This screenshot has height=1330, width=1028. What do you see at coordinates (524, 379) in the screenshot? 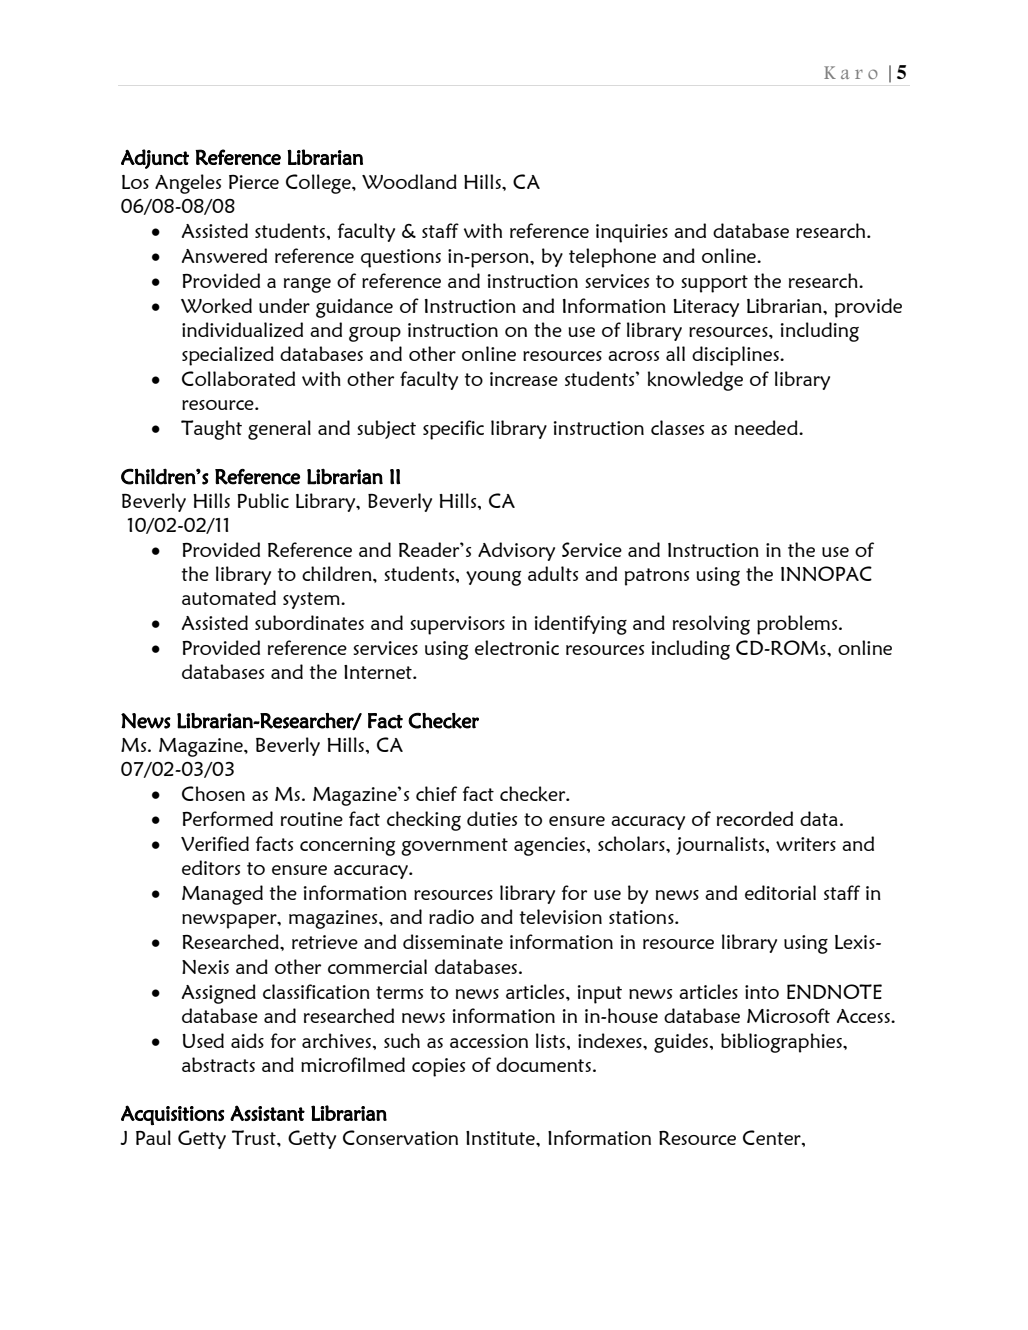
I see `increase` at bounding box center [524, 379].
